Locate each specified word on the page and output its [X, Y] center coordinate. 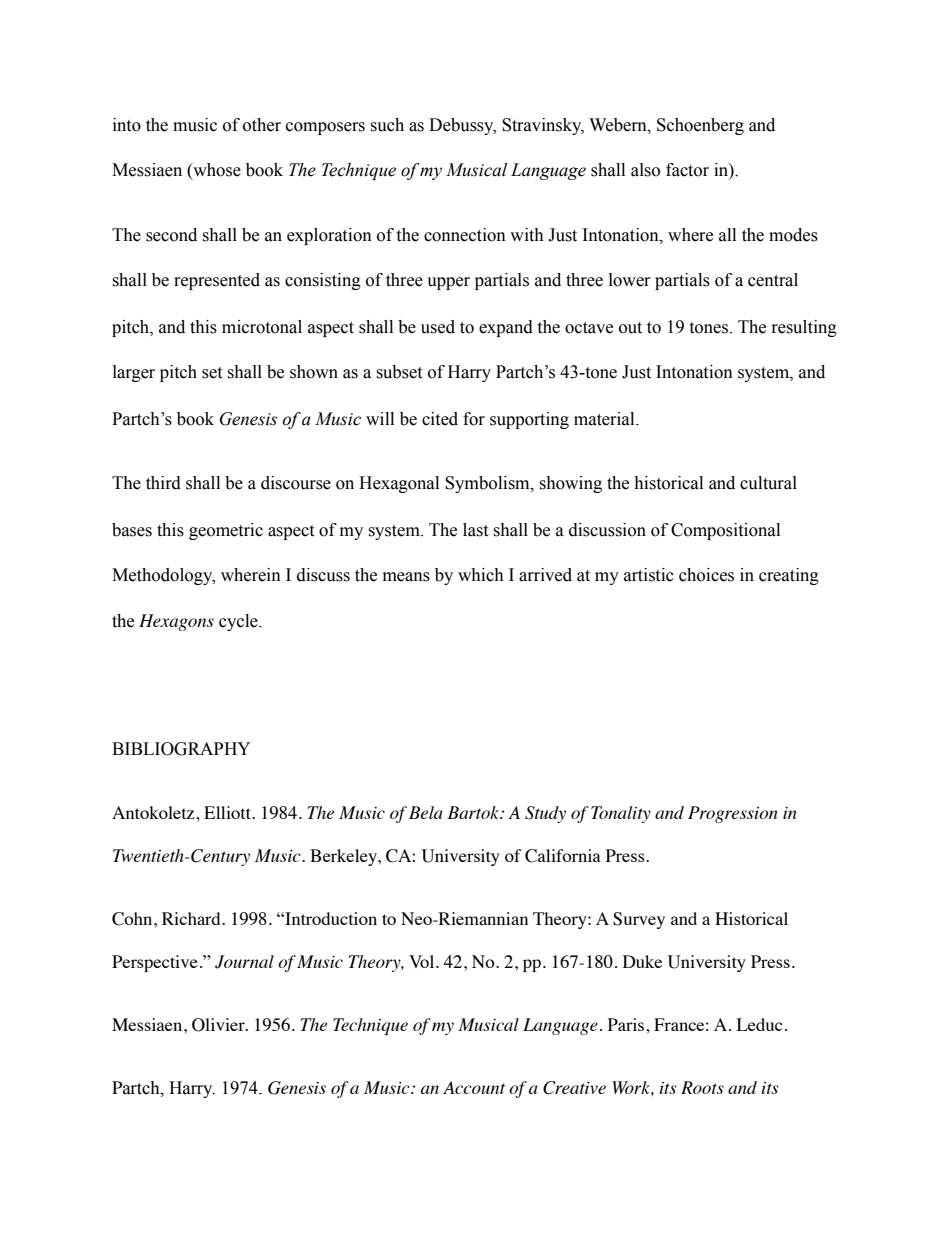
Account [474, 1087]
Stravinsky [543, 126]
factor [687, 170]
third [163, 483]
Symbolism [488, 484]
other [262, 125]
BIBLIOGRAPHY [181, 749]
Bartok [474, 812]
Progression [733, 814]
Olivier [219, 1025]
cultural [768, 483]
